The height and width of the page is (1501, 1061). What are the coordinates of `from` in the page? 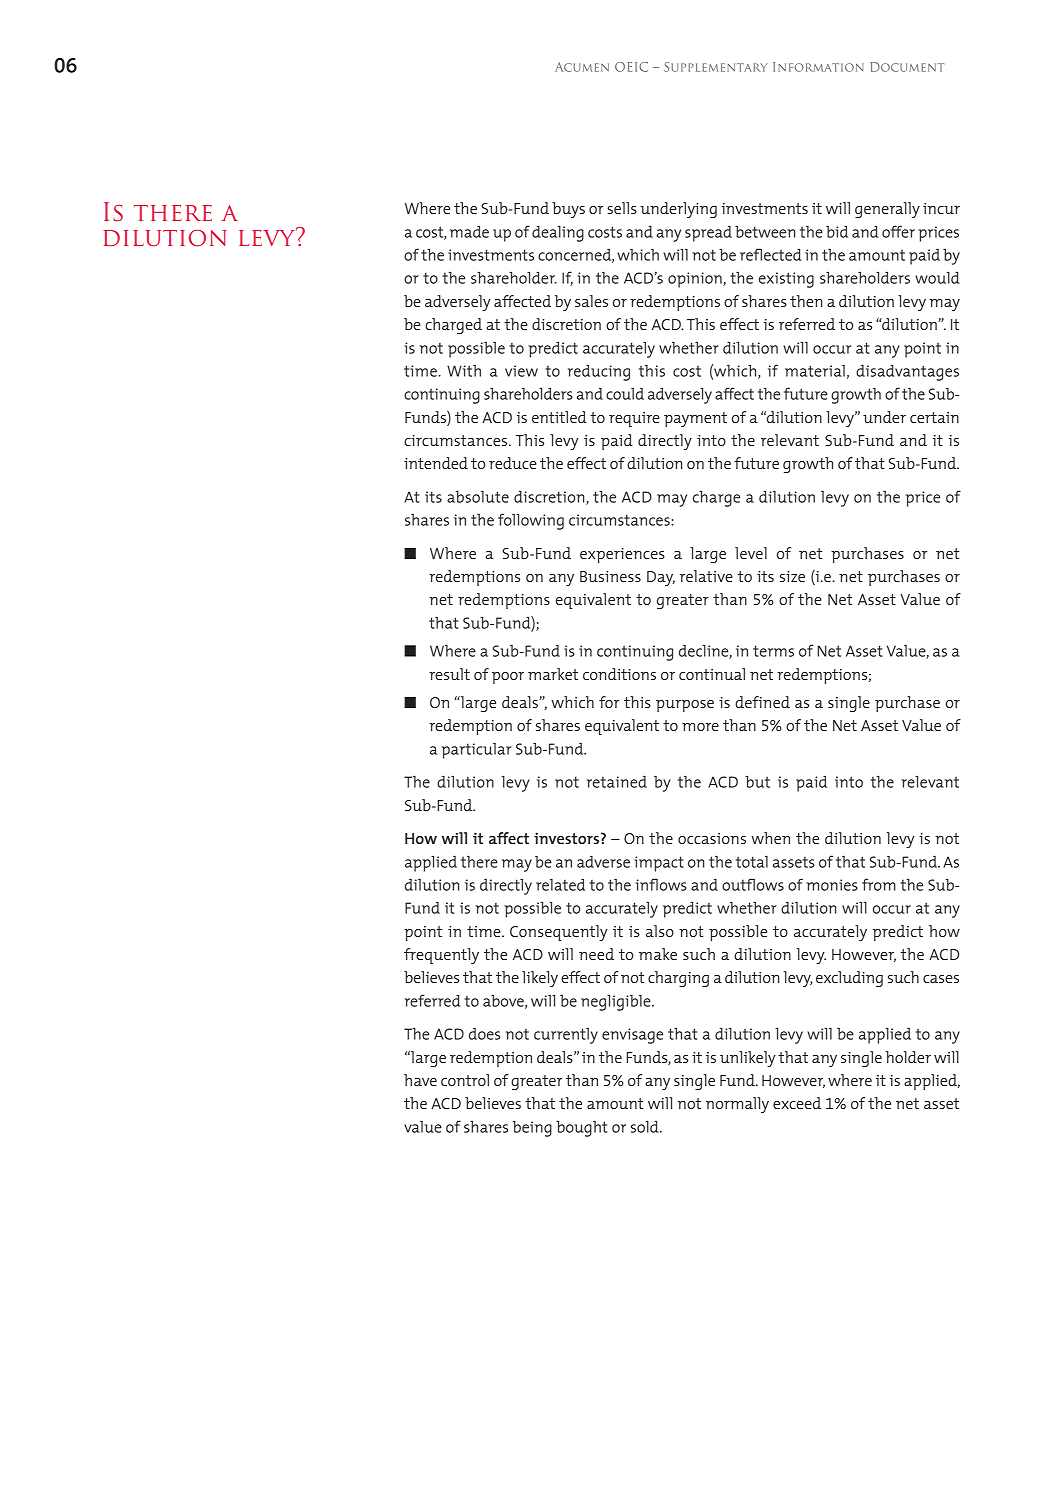 It's located at (879, 884).
